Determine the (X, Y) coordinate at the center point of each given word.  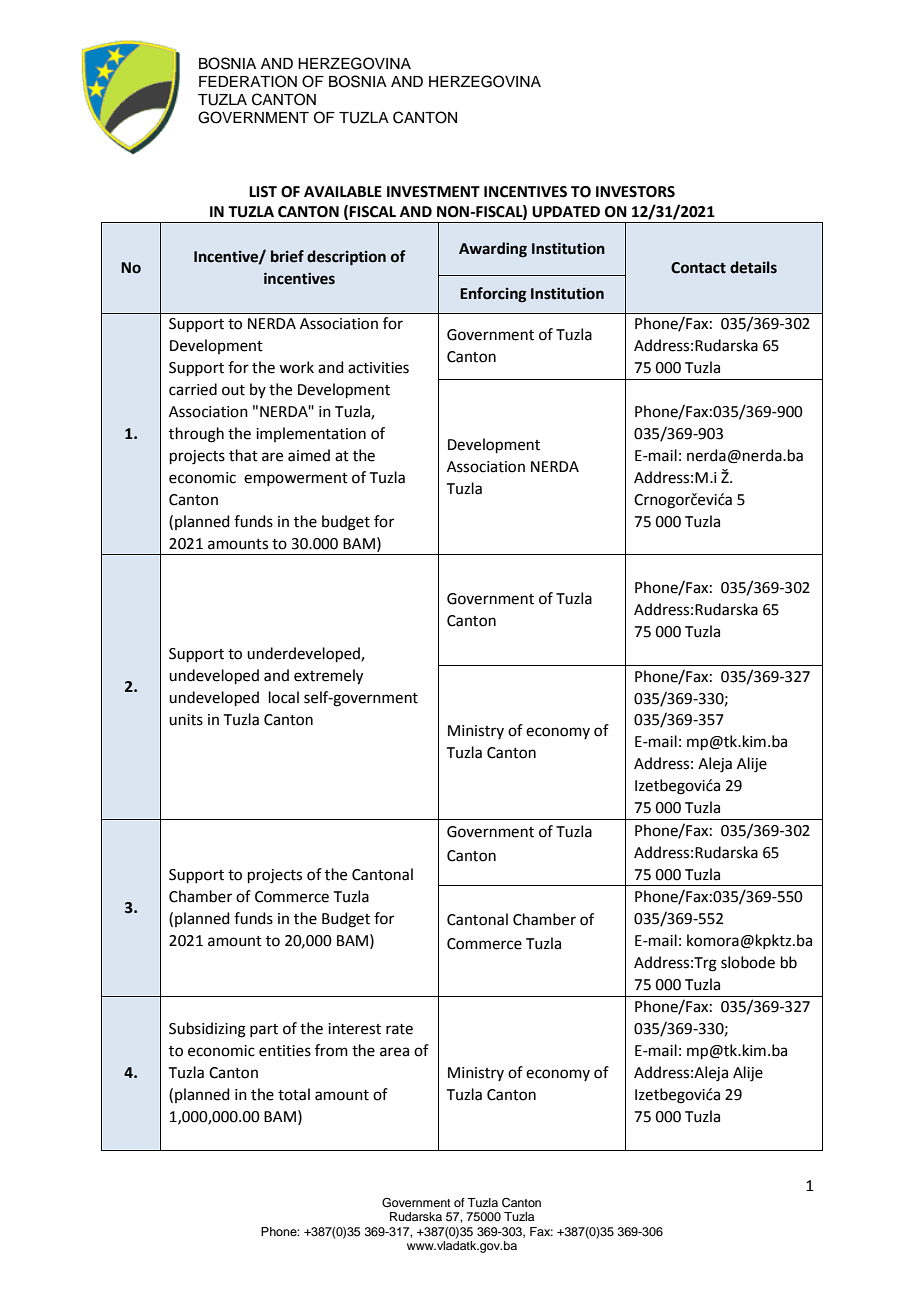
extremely (328, 677)
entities (285, 1051)
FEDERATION (248, 81)
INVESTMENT (433, 192)
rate (399, 1029)
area (394, 1052)
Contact (698, 268)
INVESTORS (635, 192)
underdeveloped (304, 654)
